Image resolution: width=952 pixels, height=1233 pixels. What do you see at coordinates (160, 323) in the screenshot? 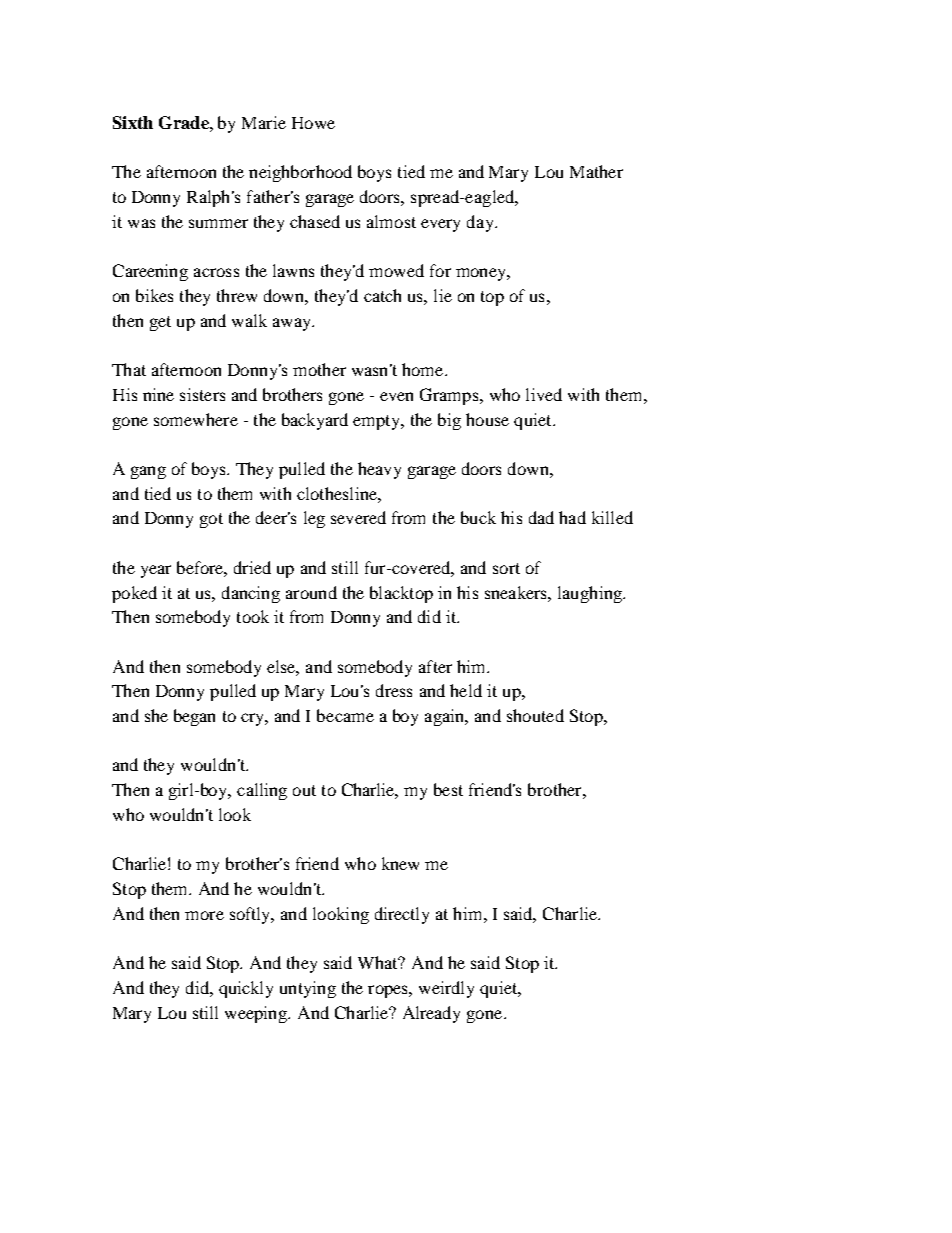
I see `get` at bounding box center [160, 323].
